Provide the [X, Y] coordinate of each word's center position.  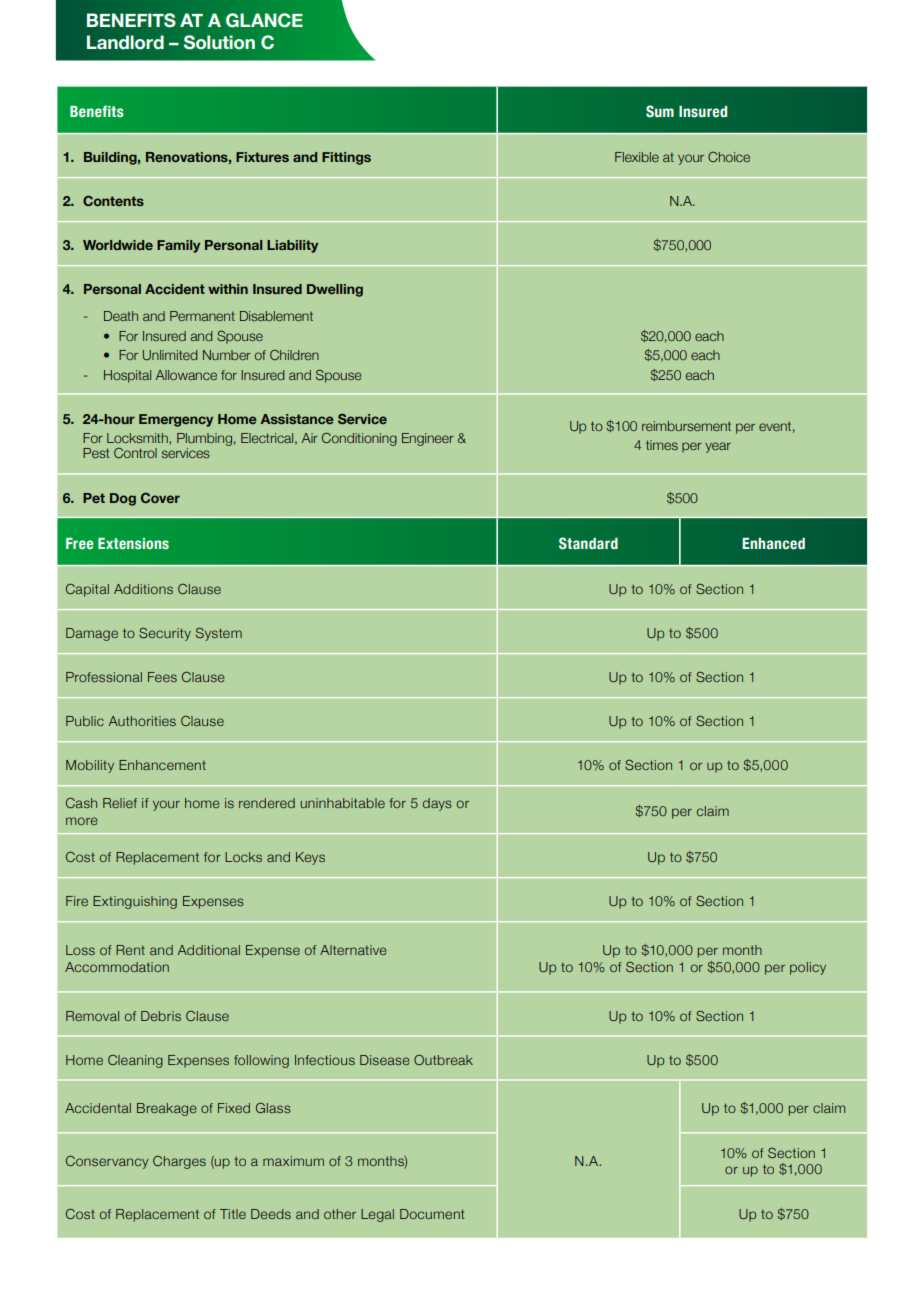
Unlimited [170, 355]
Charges [179, 1162]
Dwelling [335, 290]
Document [432, 1214]
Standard [588, 543]
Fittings [346, 158]
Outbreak [443, 1060]
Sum [660, 111]
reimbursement [686, 426]
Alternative [353, 950]
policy [808, 968]
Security [165, 634]
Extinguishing [135, 902]
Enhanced [773, 544]
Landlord [125, 42]
